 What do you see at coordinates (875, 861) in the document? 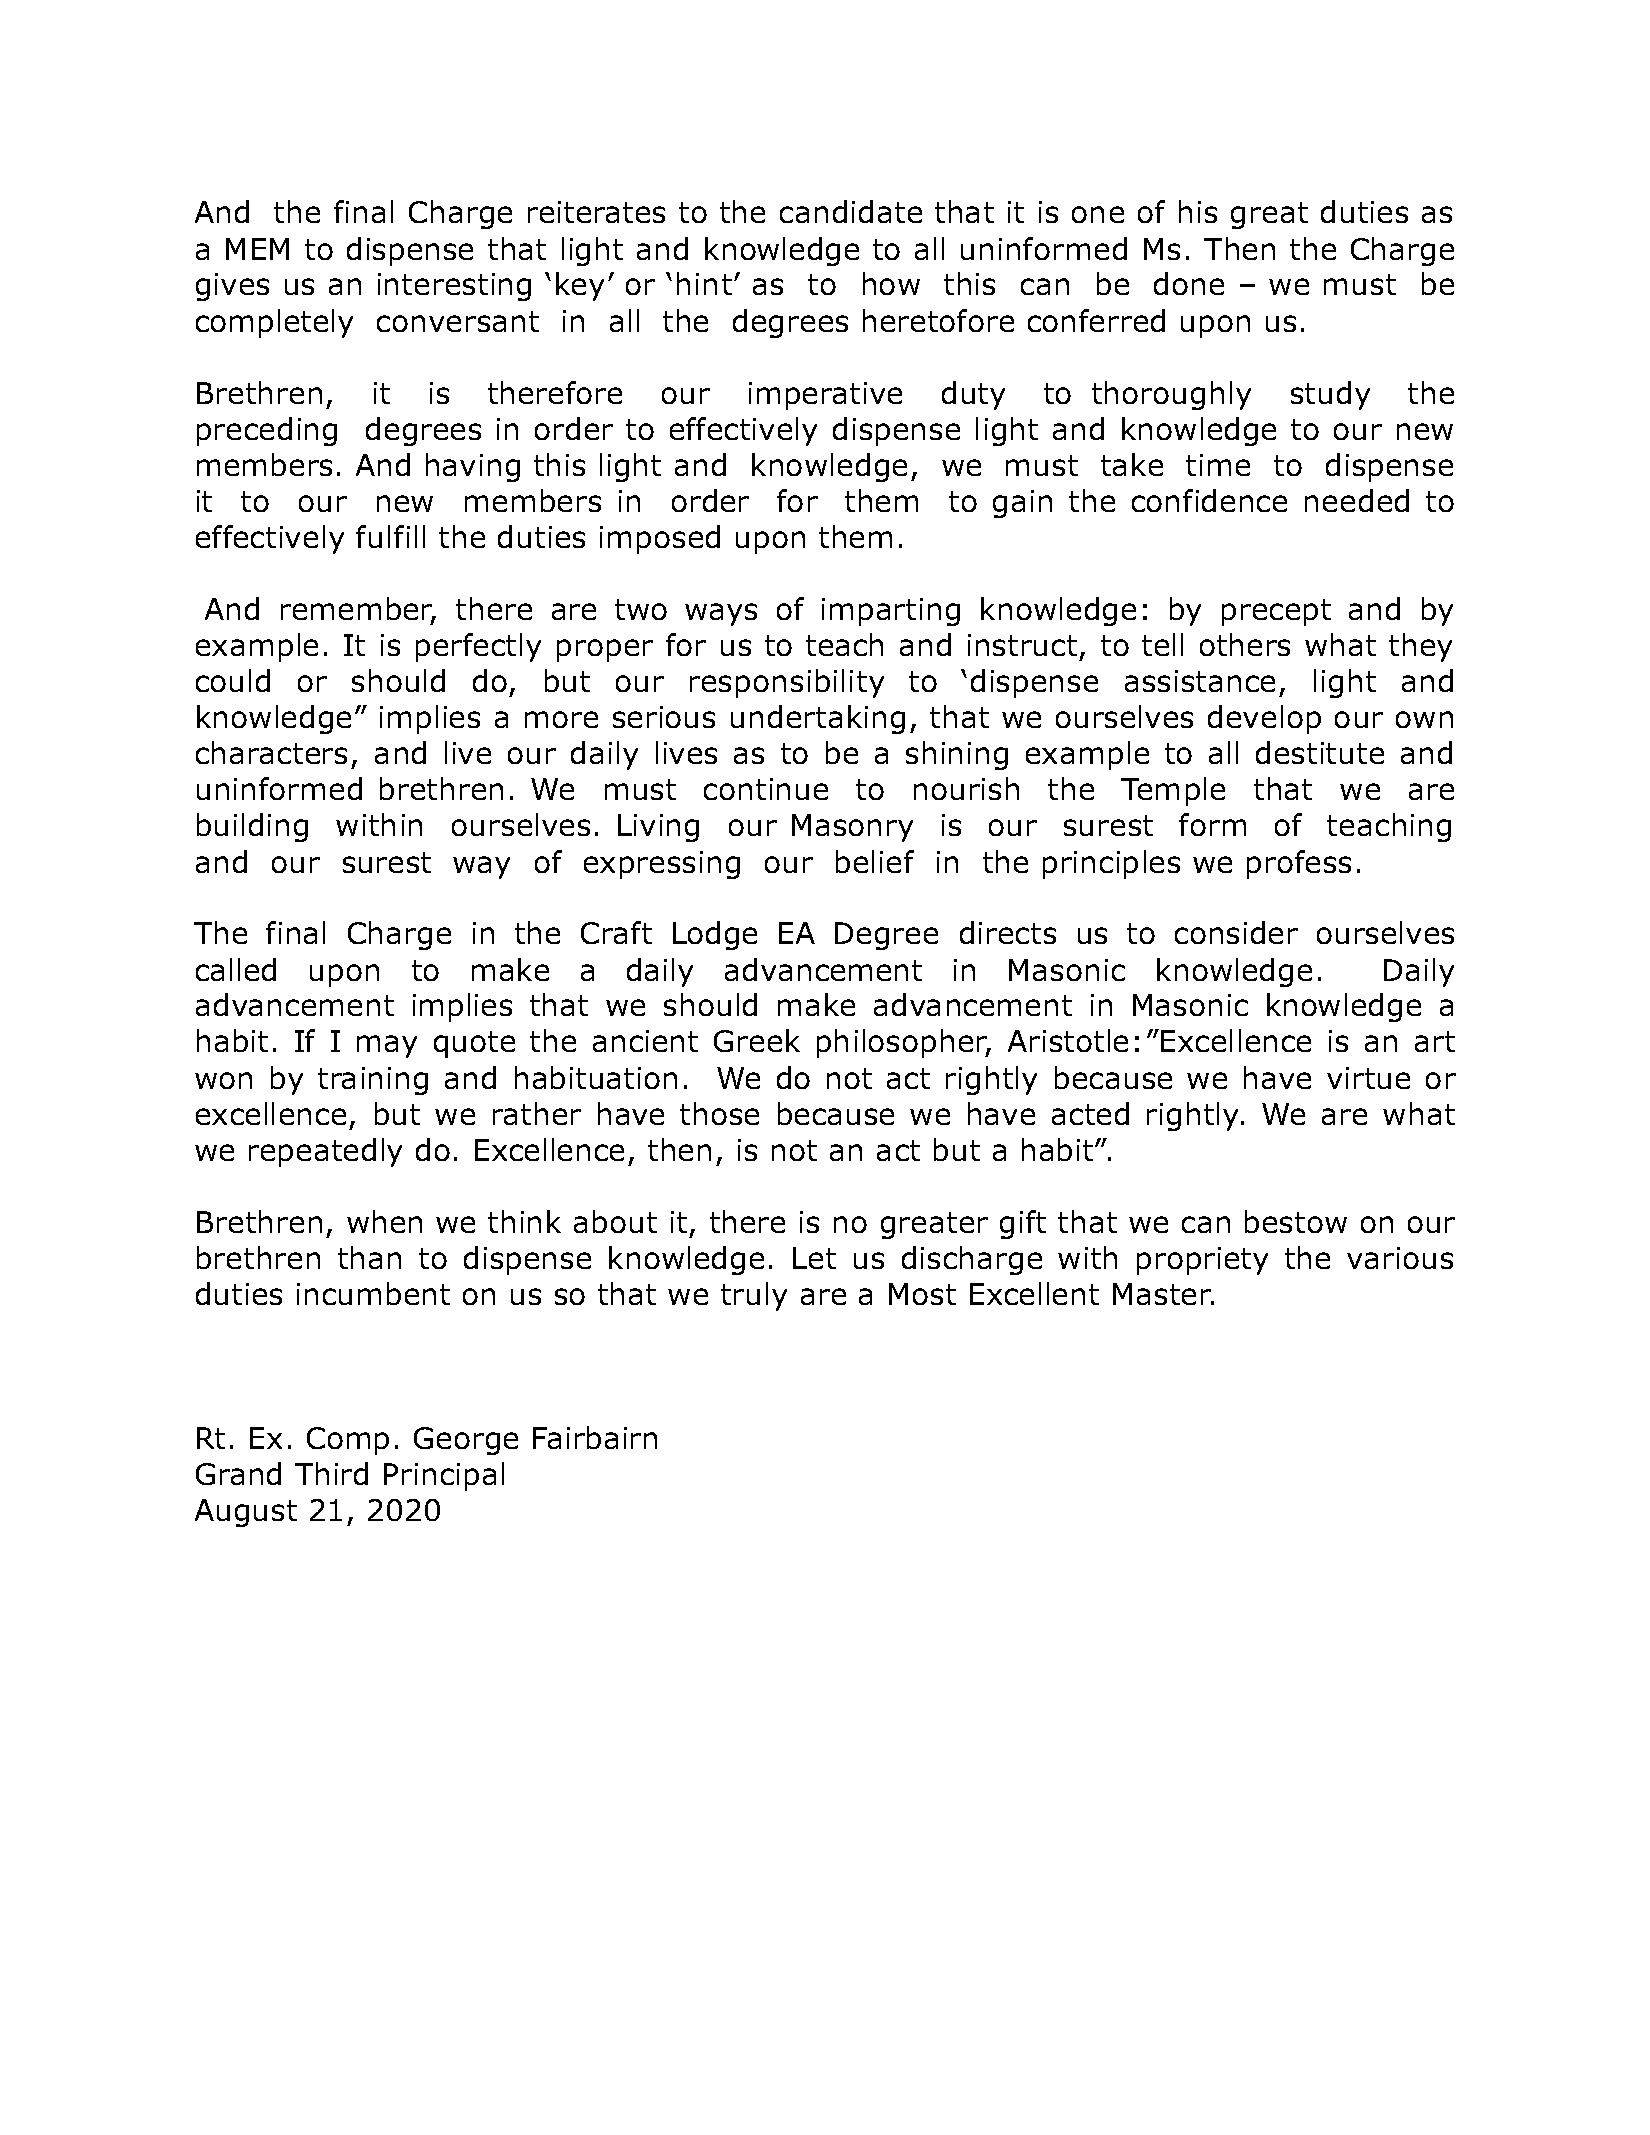
I see `belief` at bounding box center [875, 861].
